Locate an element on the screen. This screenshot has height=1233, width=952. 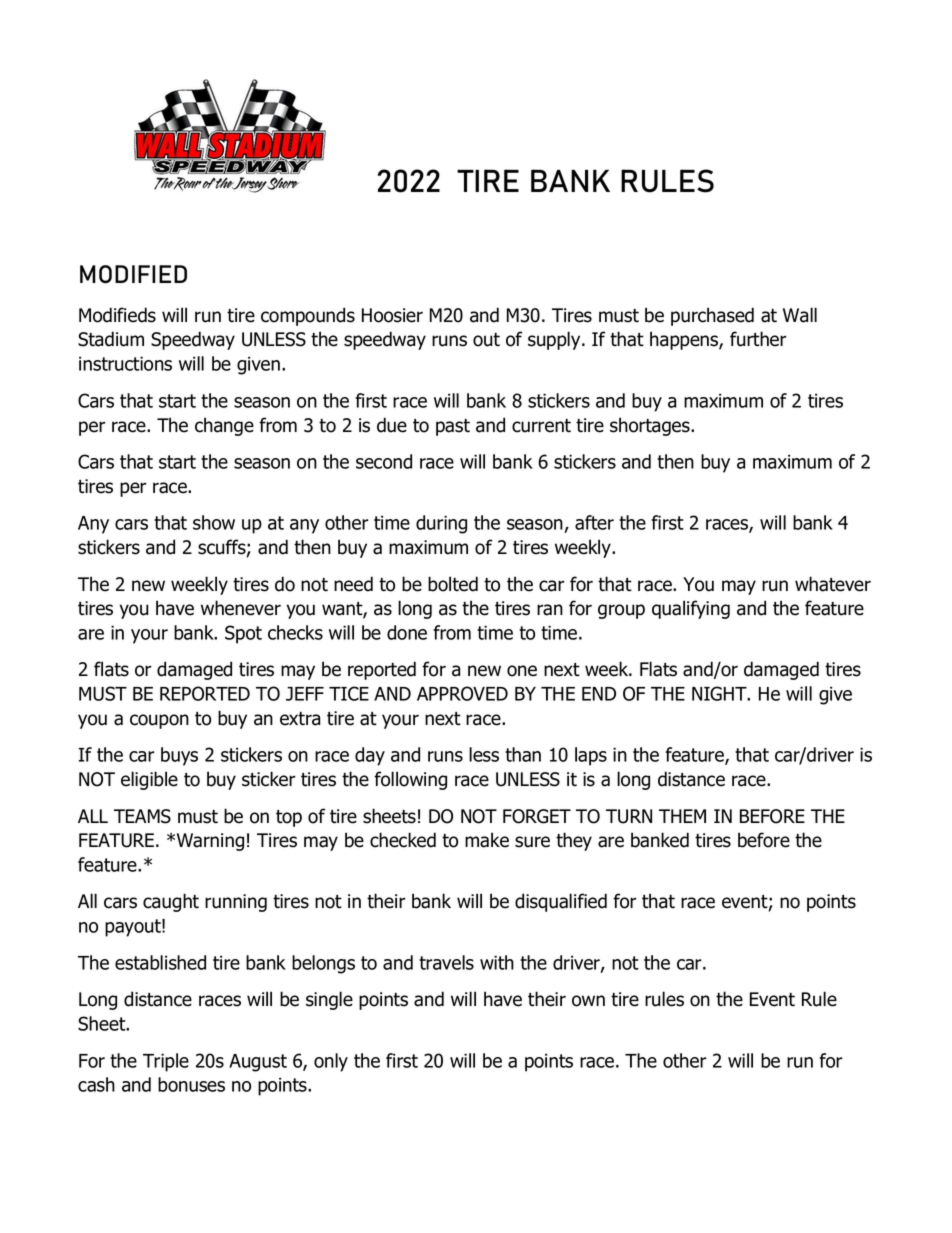
qualifying is located at coordinates (691, 609).
